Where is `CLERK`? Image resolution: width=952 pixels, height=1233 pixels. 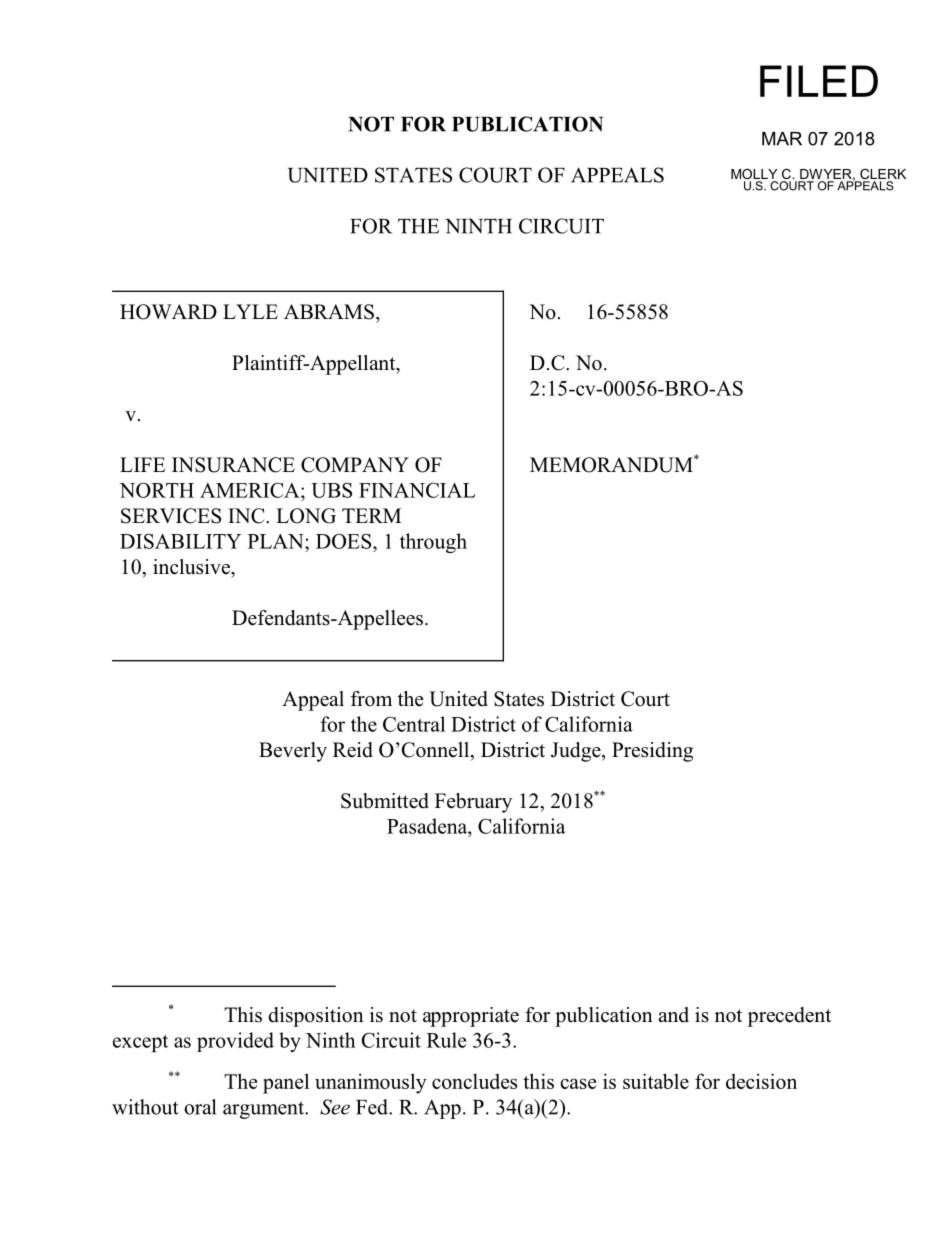 CLERK is located at coordinates (882, 175).
